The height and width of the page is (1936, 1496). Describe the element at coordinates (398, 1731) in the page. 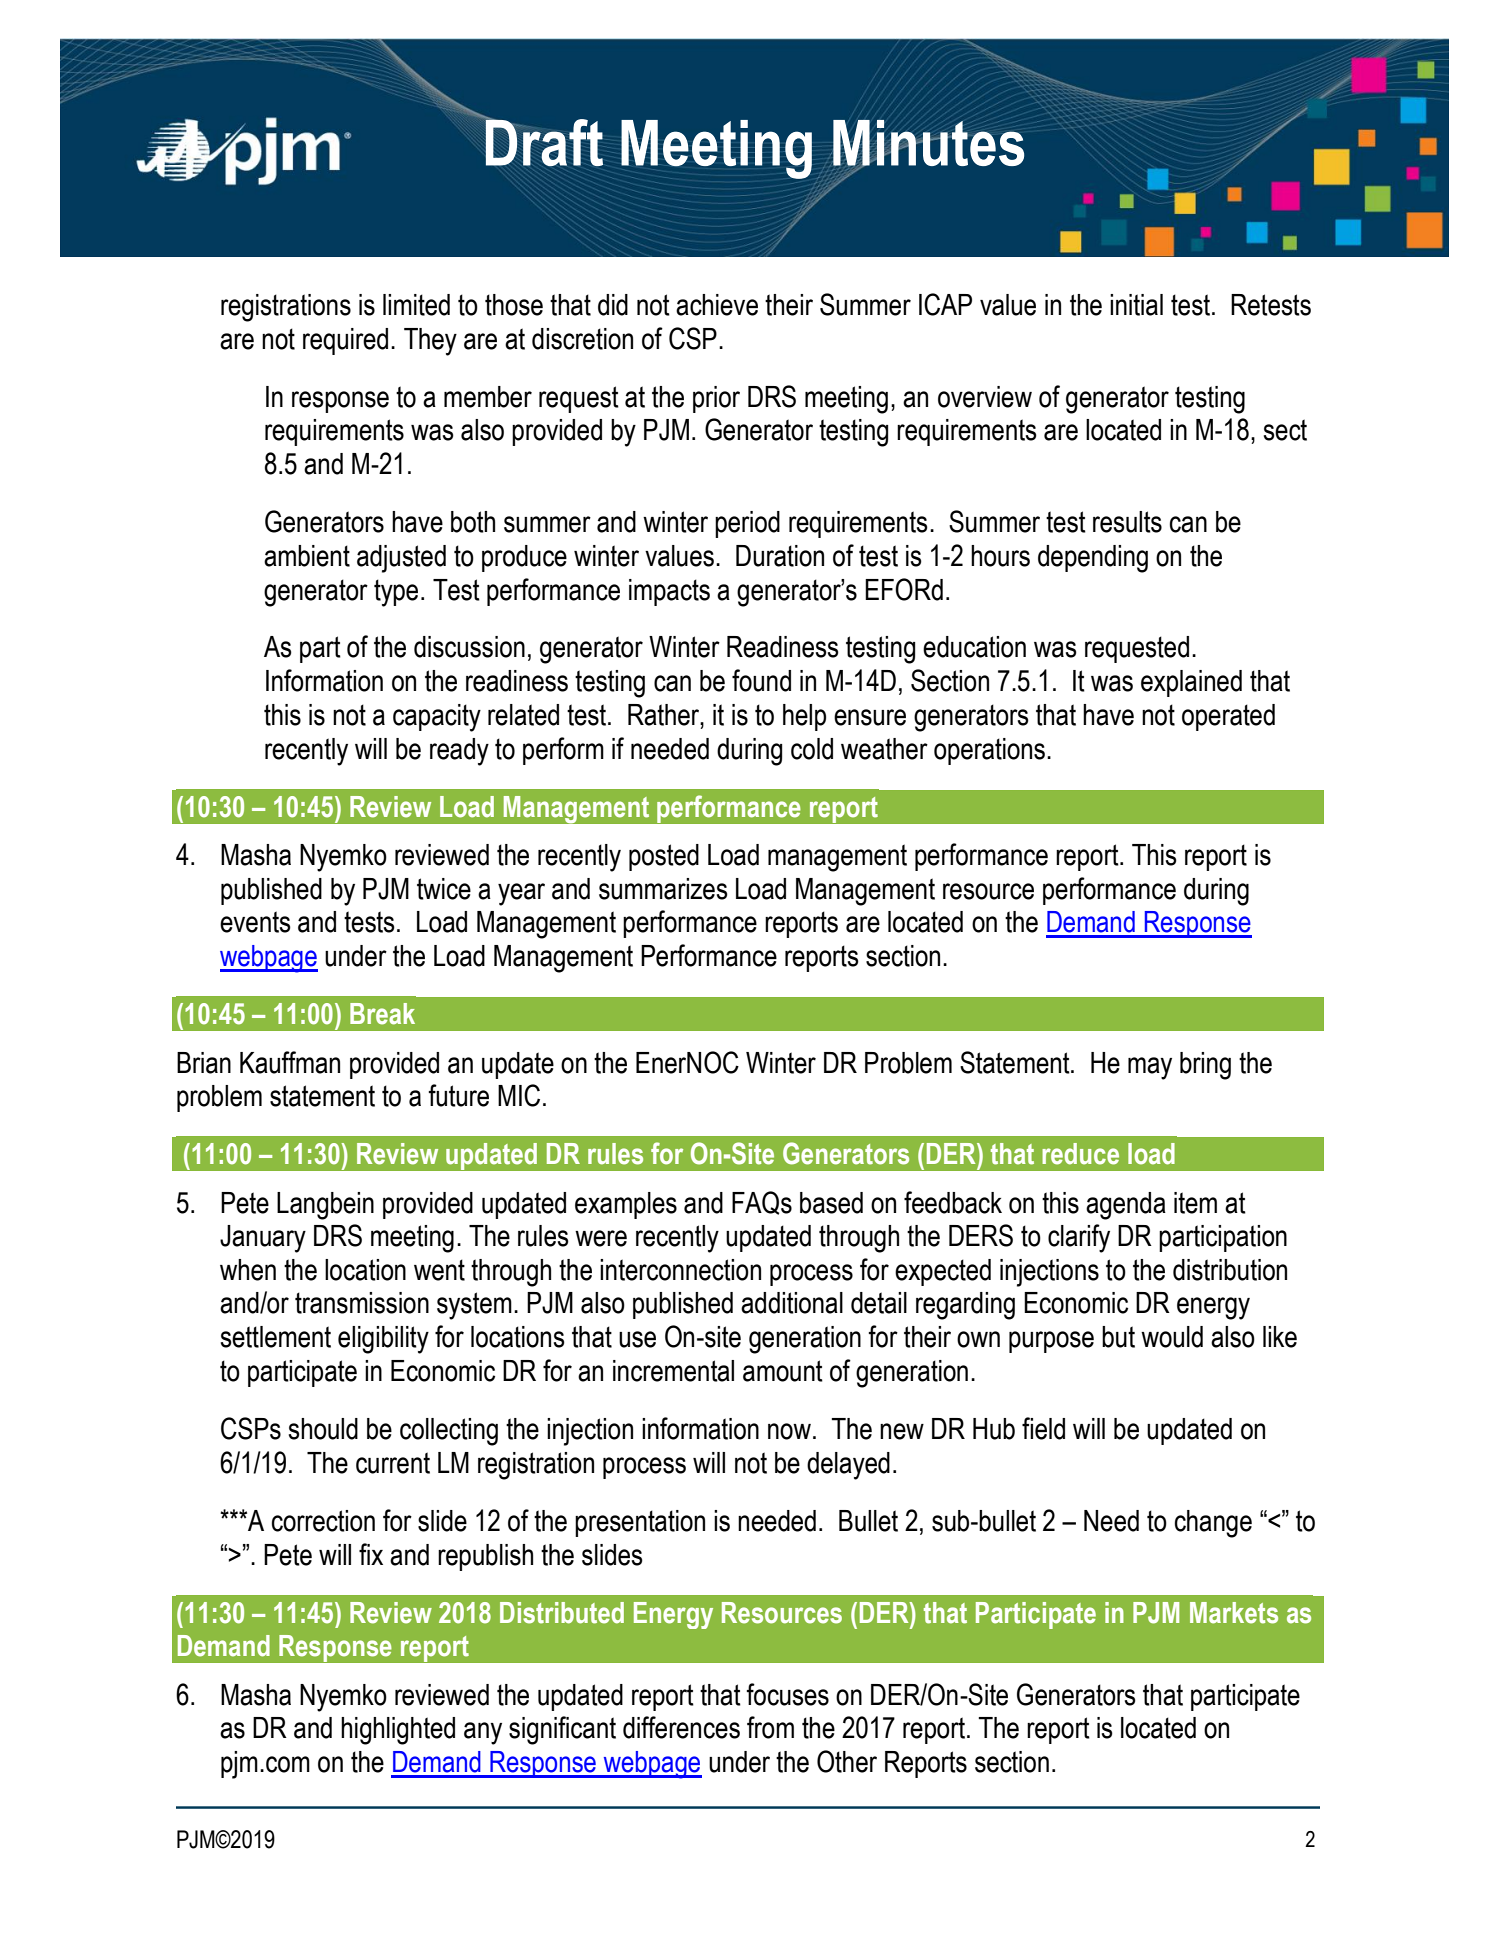

I see `highlighted` at that location.
